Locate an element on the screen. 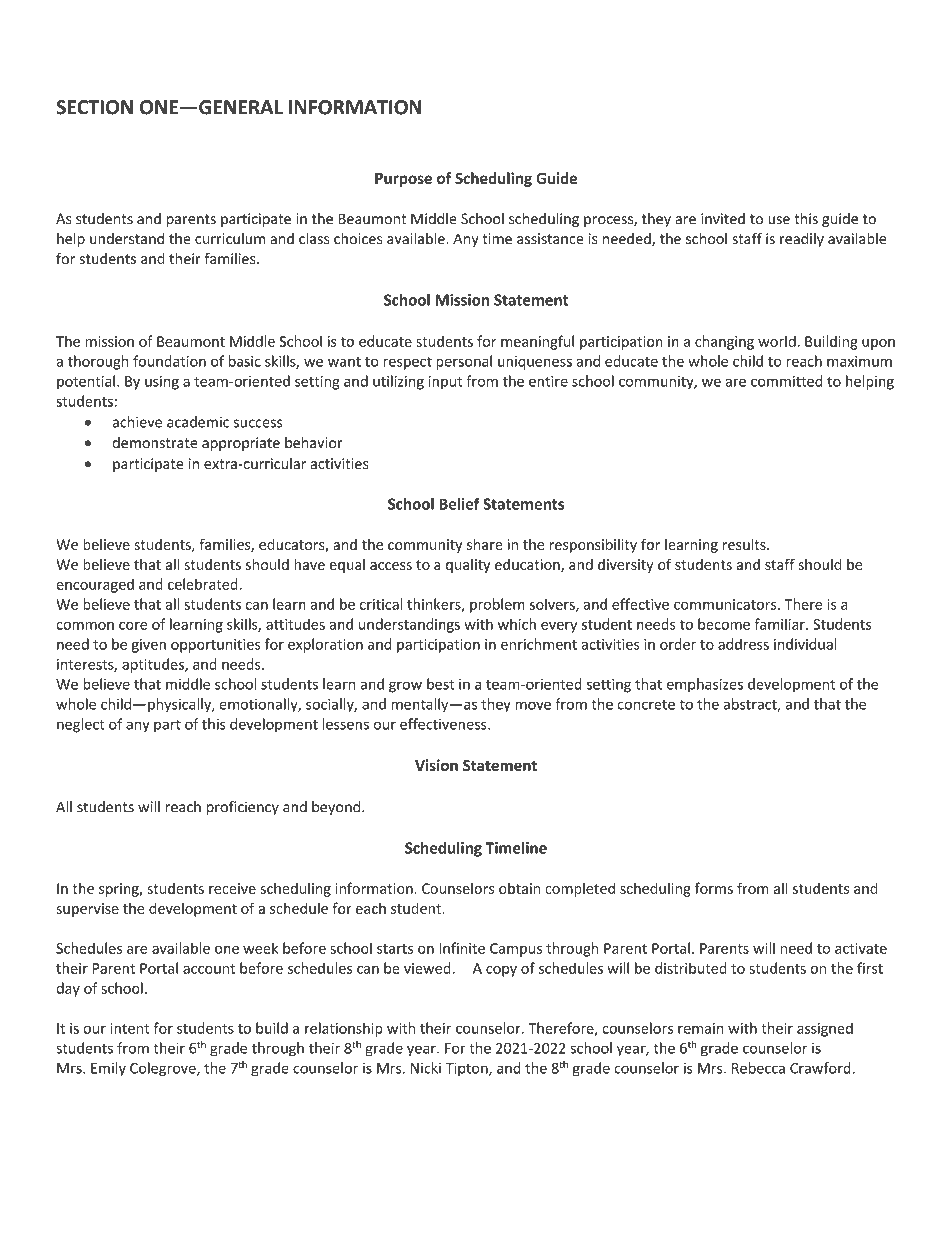 The width and height of the screenshot is (952, 1233). aptitudes is located at coordinates (154, 665).
